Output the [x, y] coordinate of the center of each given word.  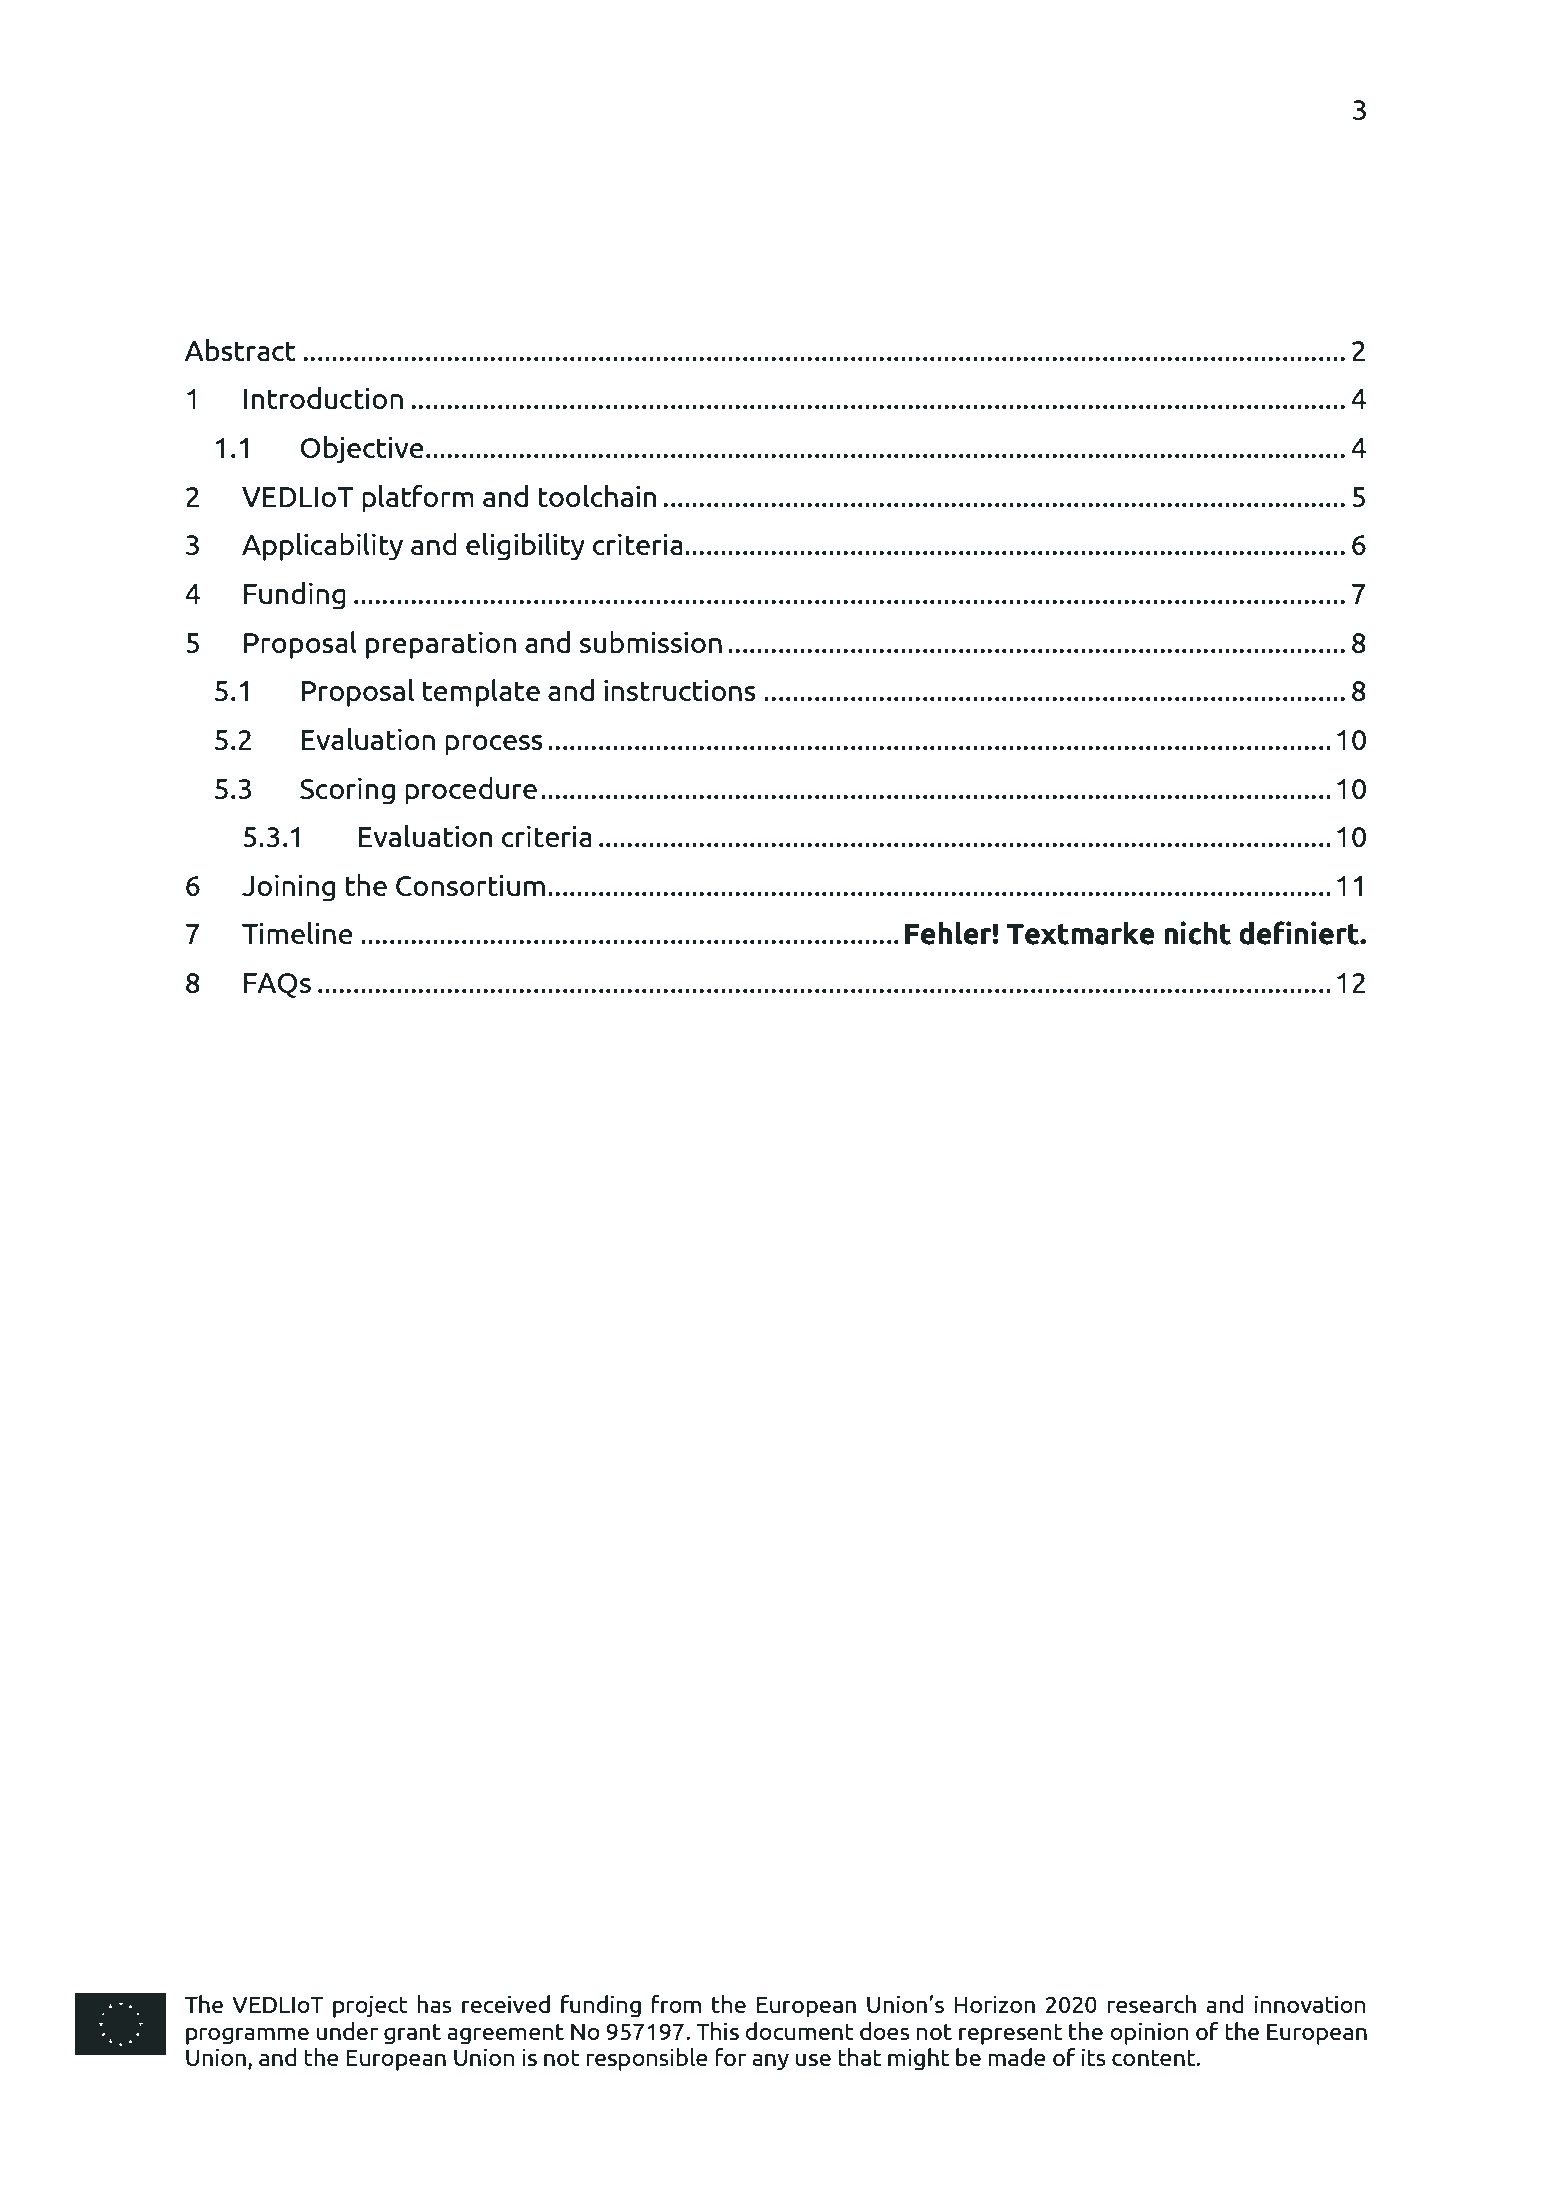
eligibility [525, 547]
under [347, 2031]
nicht [1197, 933]
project [370, 2007]
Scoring [347, 791]
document [799, 2031]
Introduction [323, 398]
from [676, 2004]
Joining [288, 888]
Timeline [297, 933]
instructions [680, 690]
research [1151, 2004]
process [494, 745]
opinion [1149, 2034]
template [481, 693]
